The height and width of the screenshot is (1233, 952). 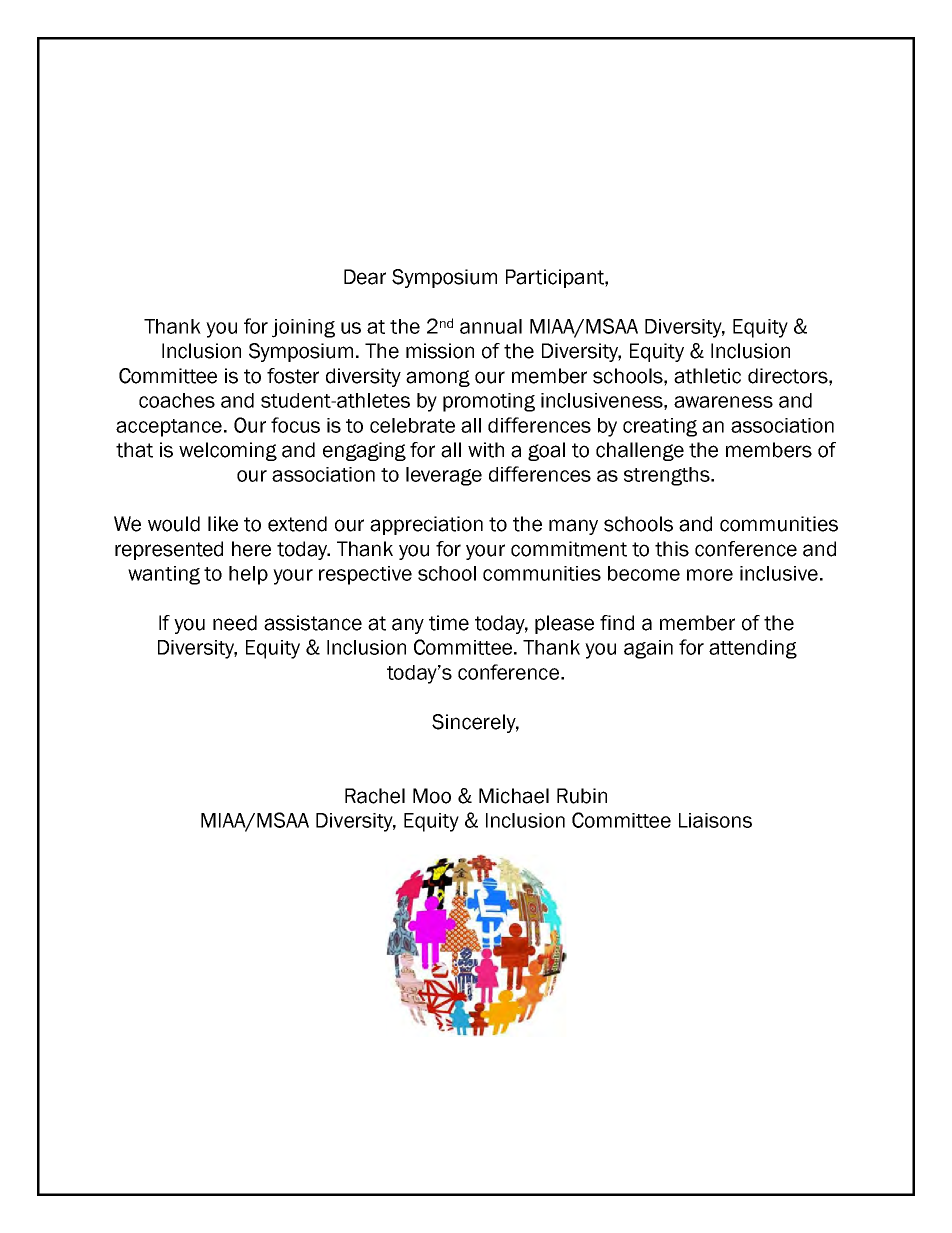 I want to click on joining, so click(x=303, y=328).
